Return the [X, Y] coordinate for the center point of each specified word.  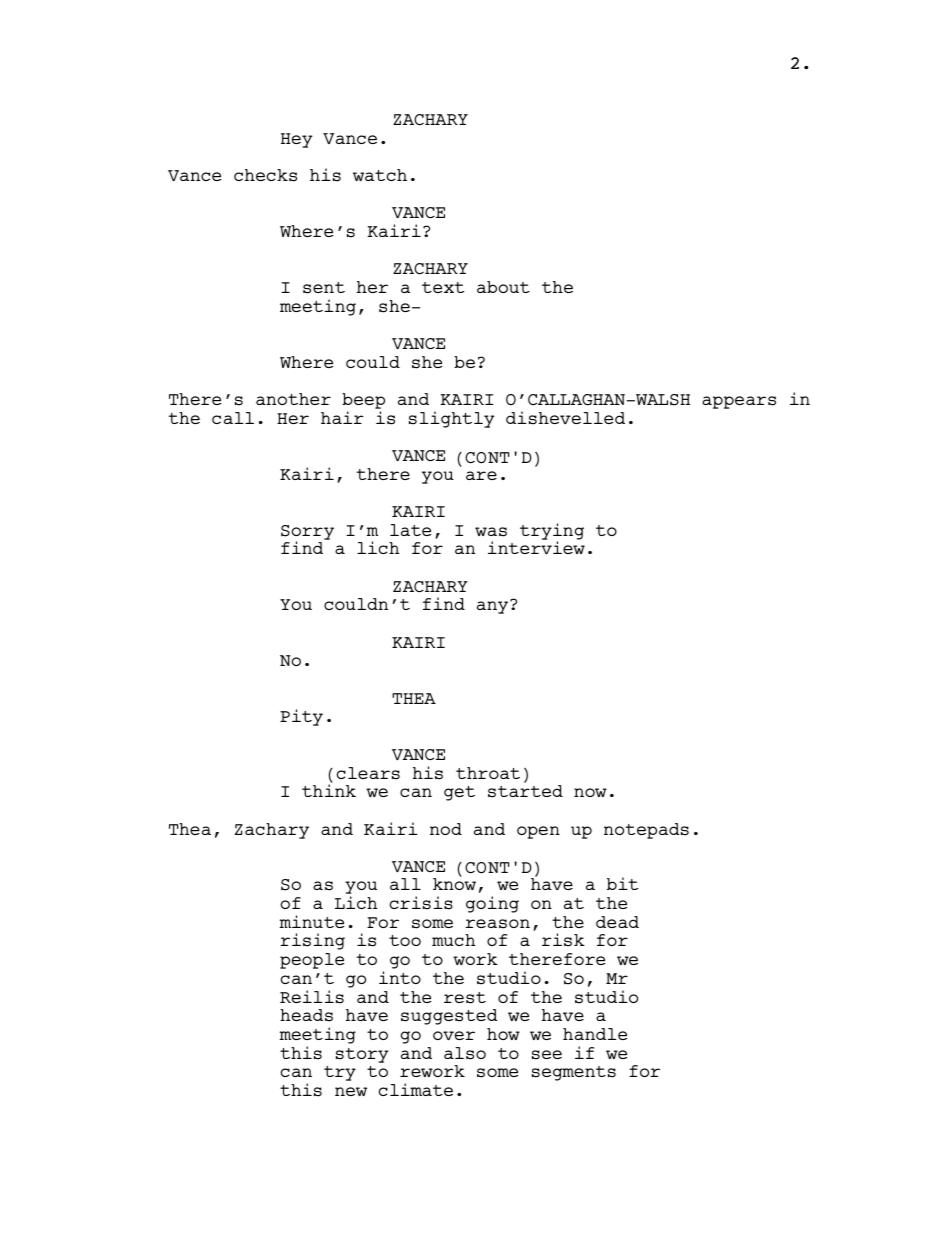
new [351, 1091]
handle [595, 1034]
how [503, 1034]
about [503, 287]
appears [739, 402]
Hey [297, 140]
